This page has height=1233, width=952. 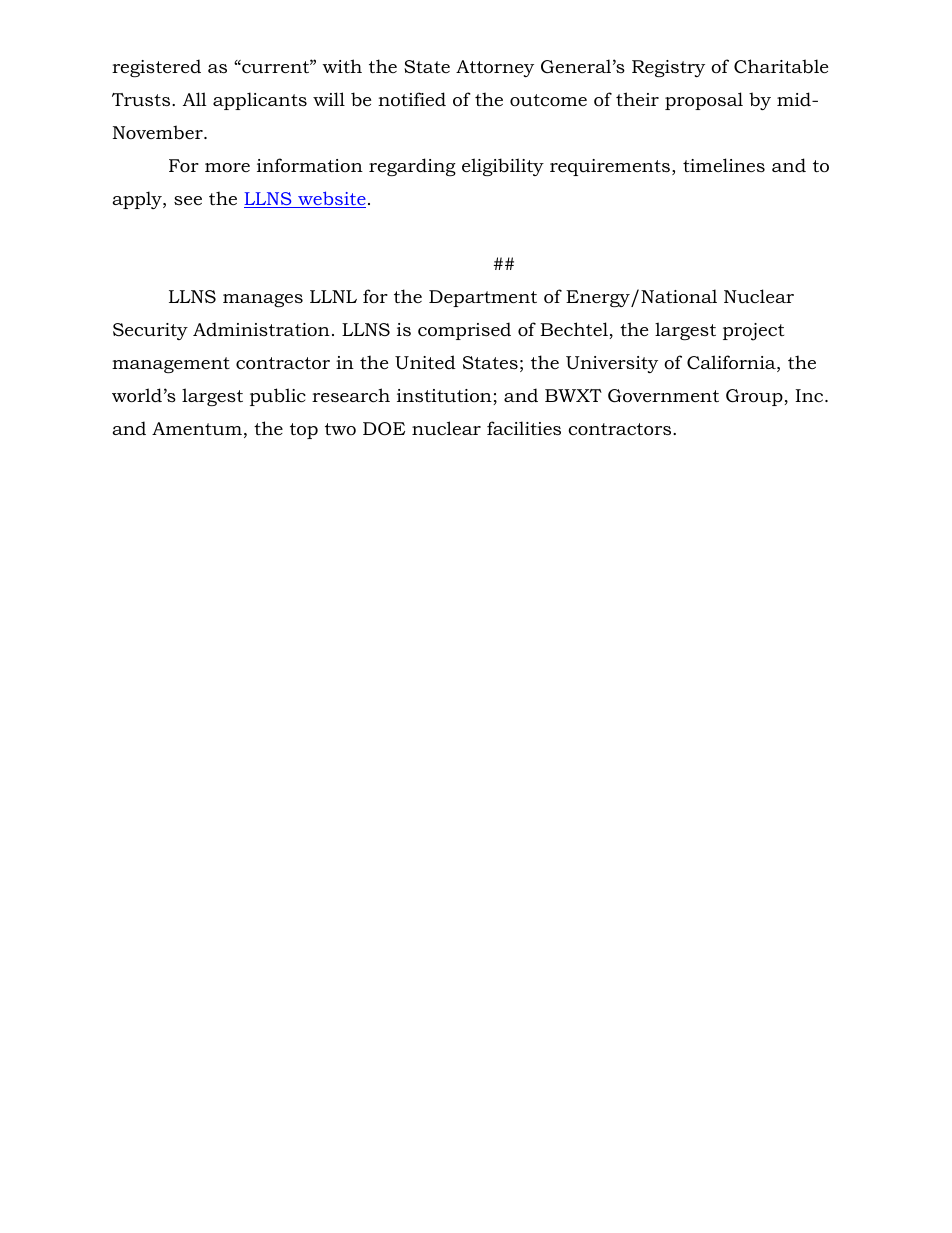 I want to click on eligibility, so click(x=503, y=167).
